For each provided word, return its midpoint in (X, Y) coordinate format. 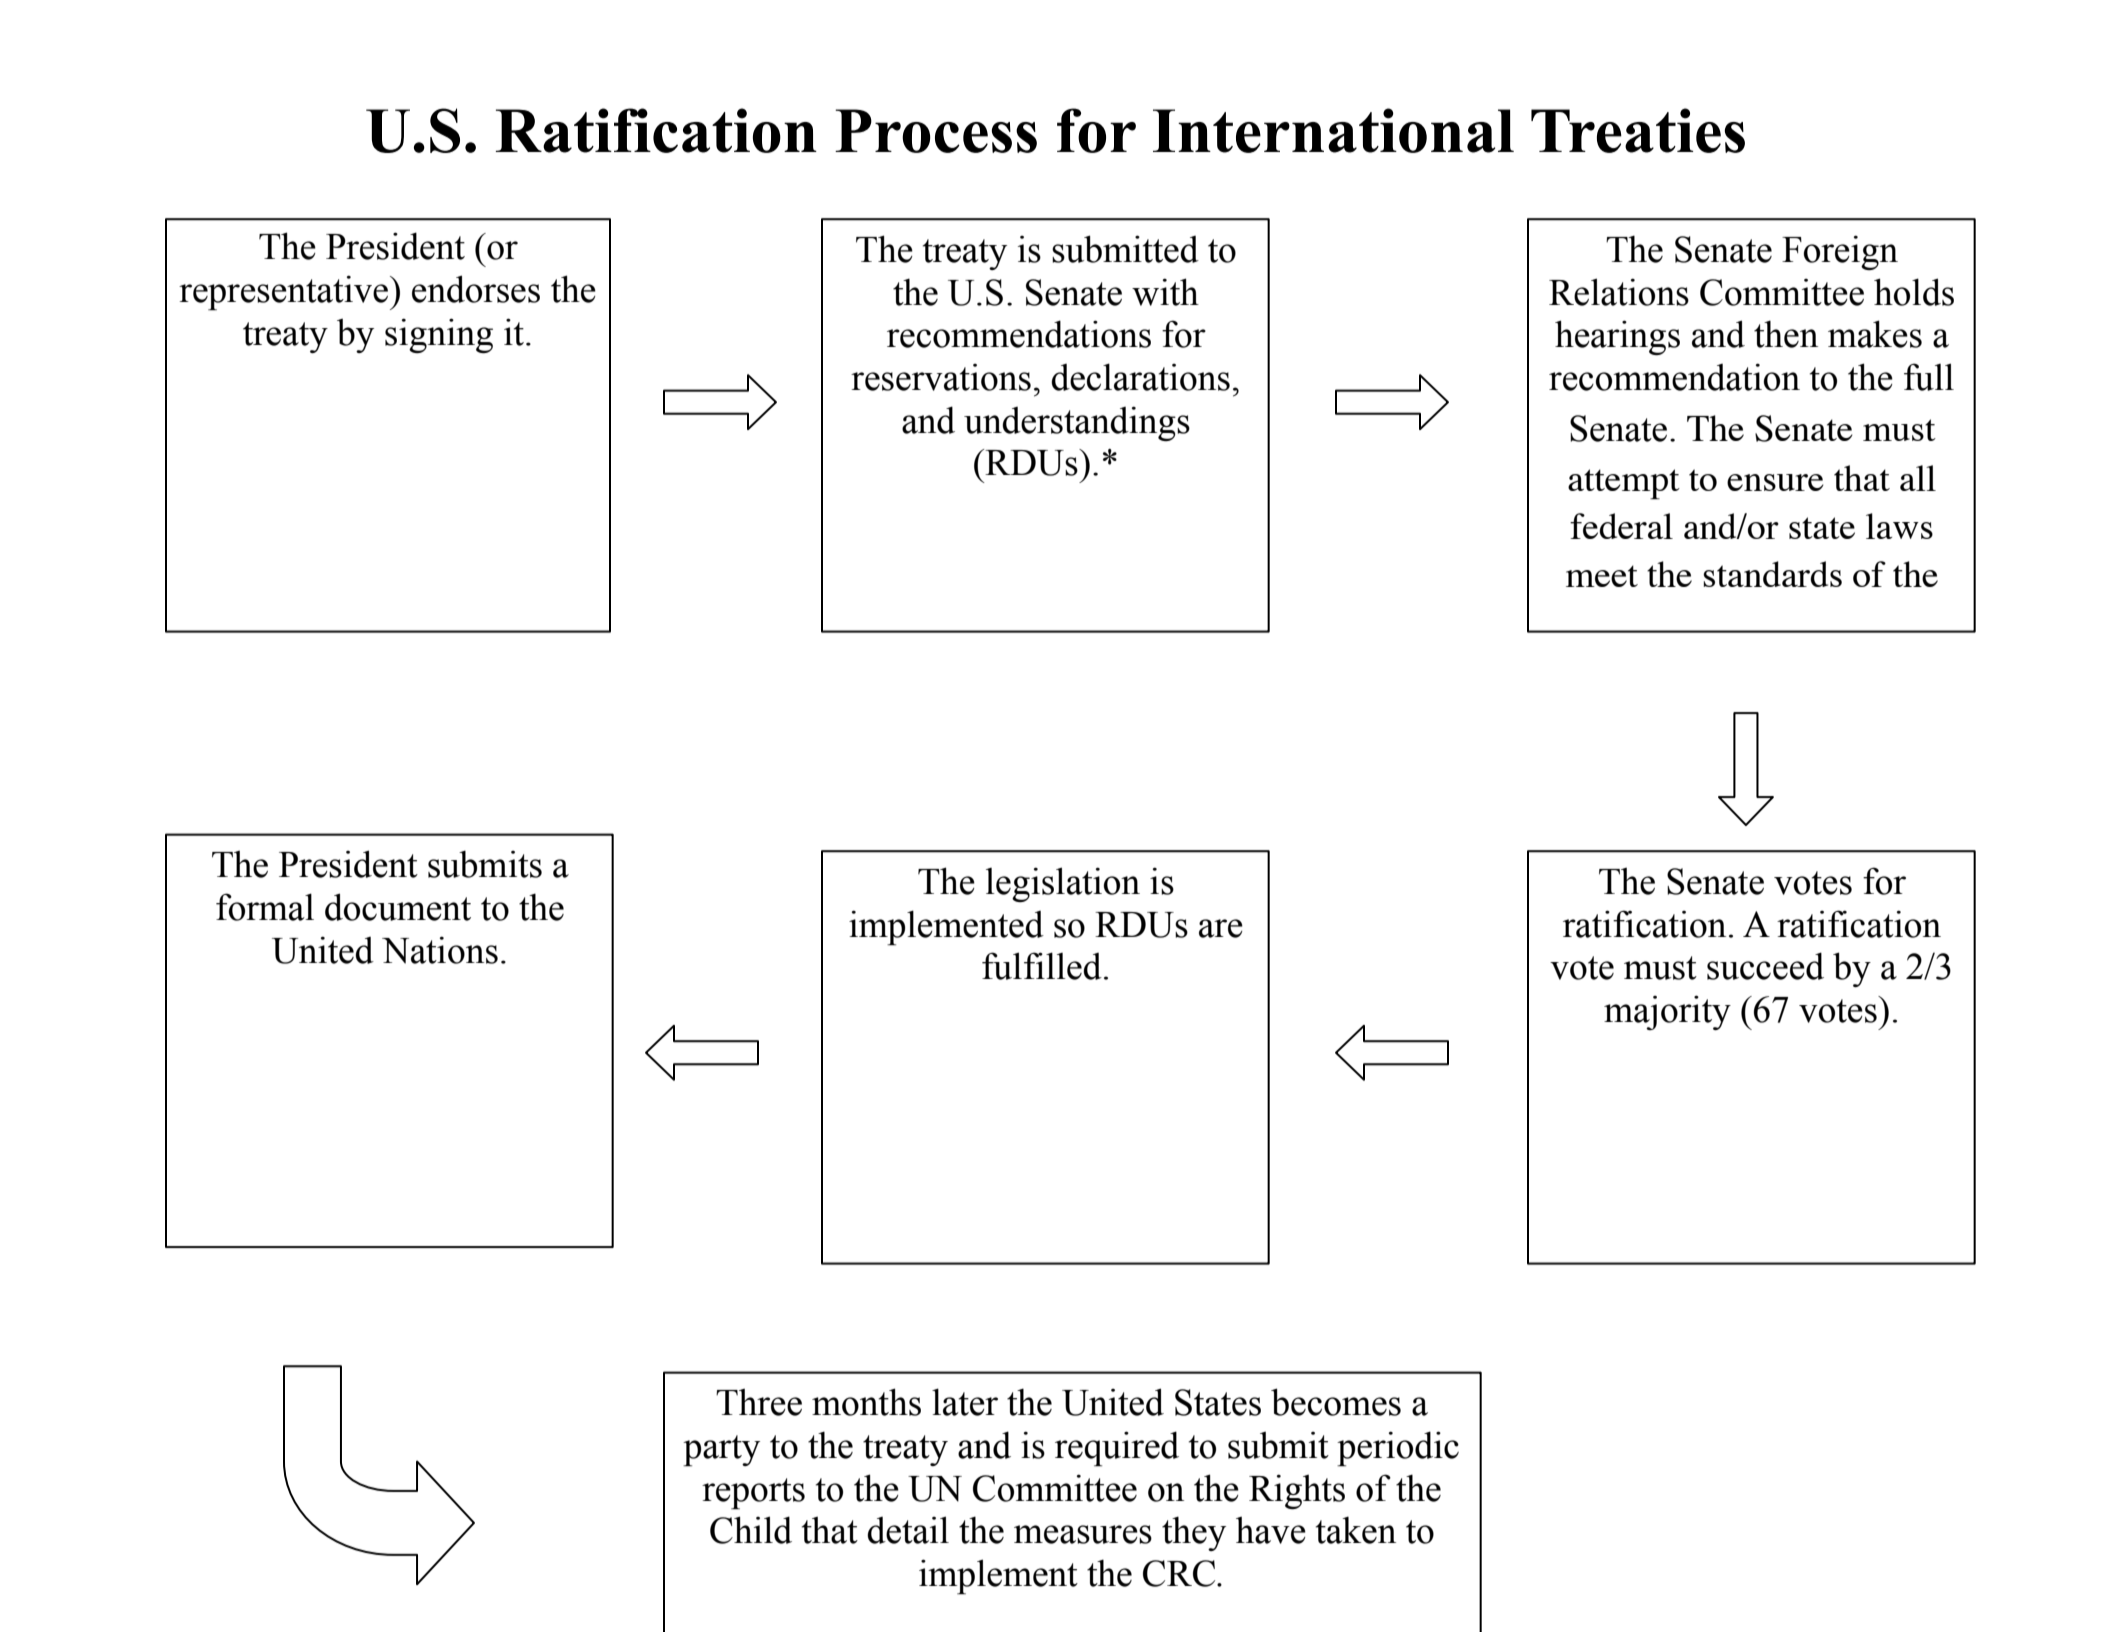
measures (1083, 1534)
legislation (1063, 884)
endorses (476, 289)
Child (751, 1530)
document (398, 907)
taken (1356, 1530)
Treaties (1638, 130)
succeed (1765, 966)
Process (936, 131)
